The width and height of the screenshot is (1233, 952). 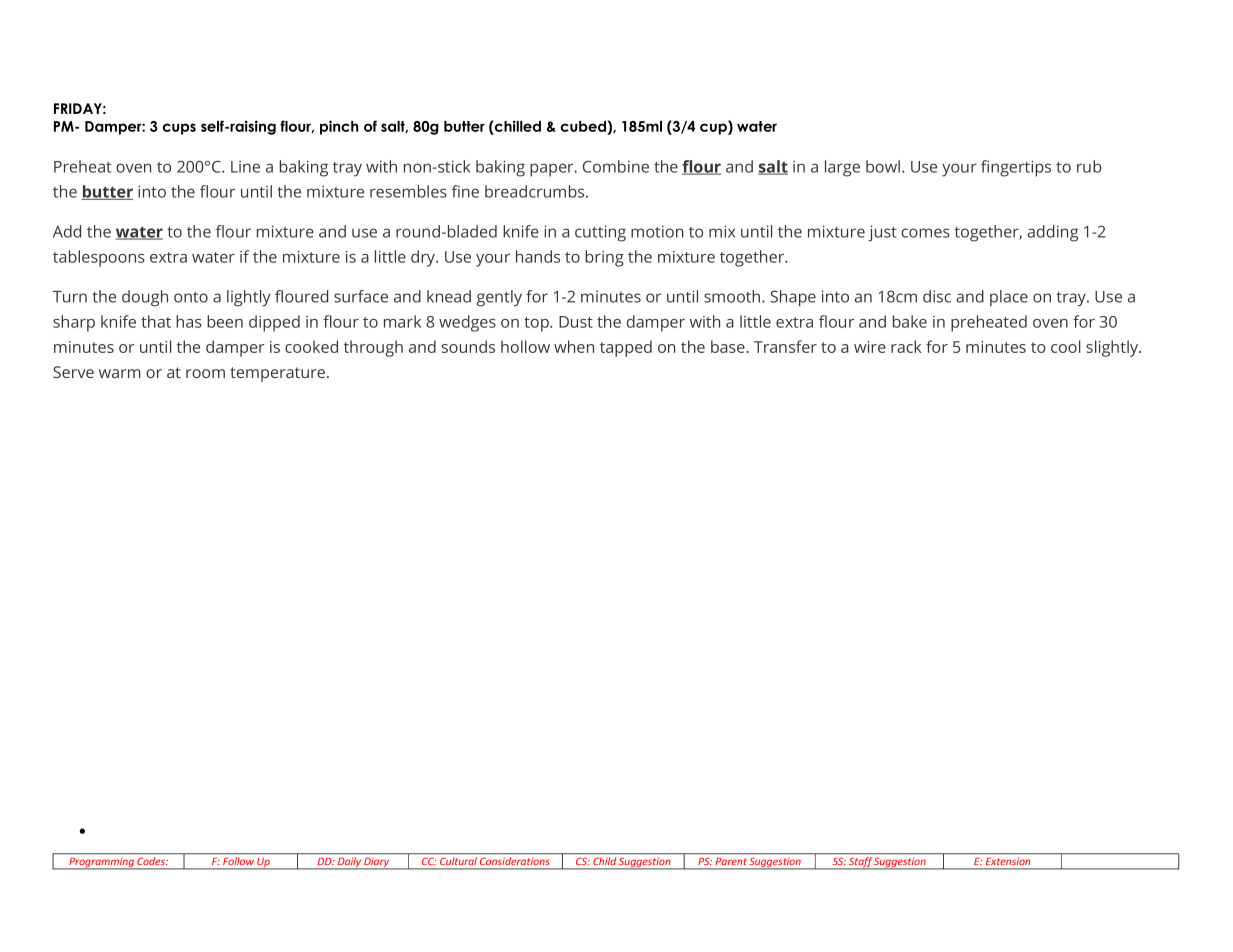 I want to click on fingertips, so click(x=1016, y=168).
